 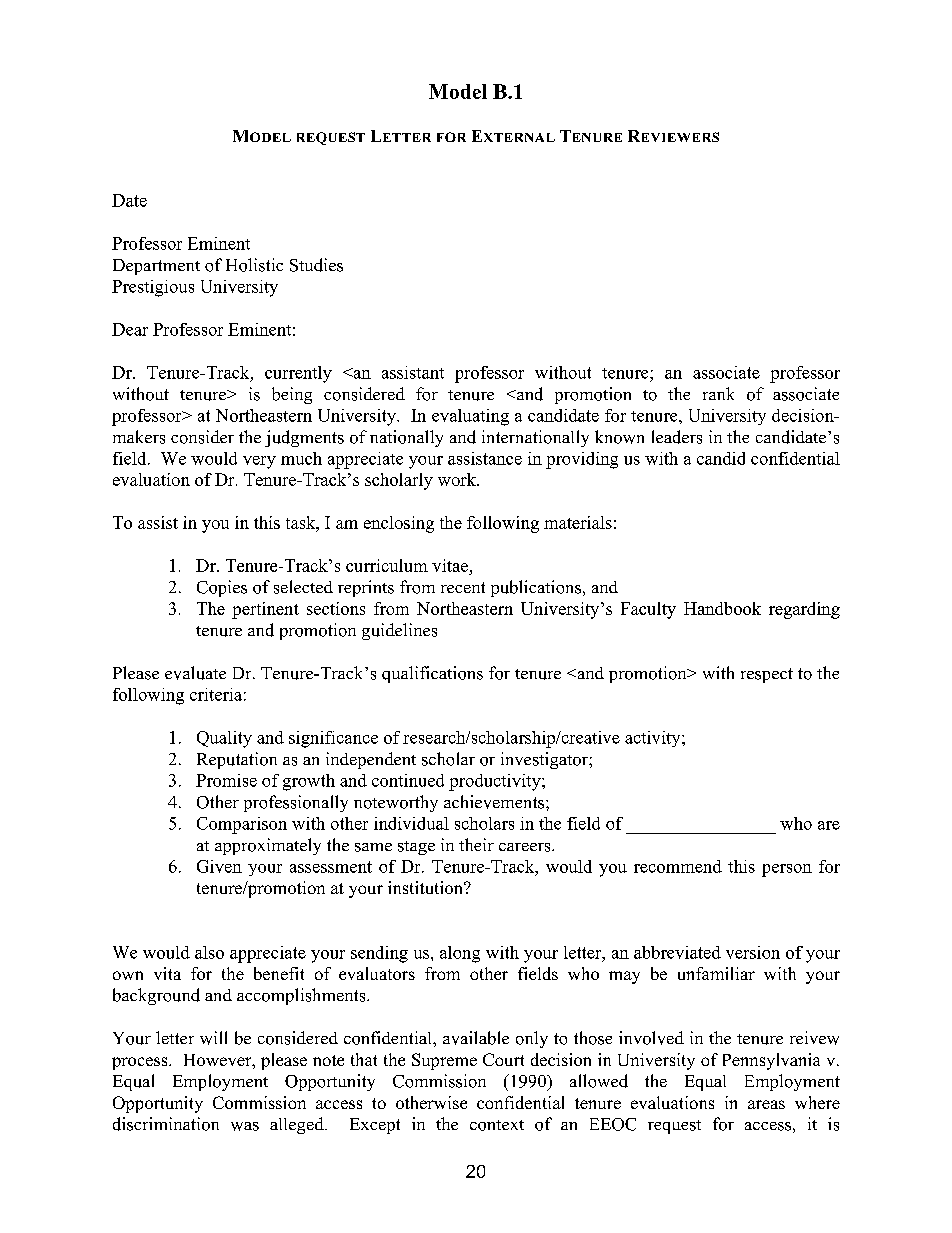 I want to click on Studies, so click(x=316, y=265).
